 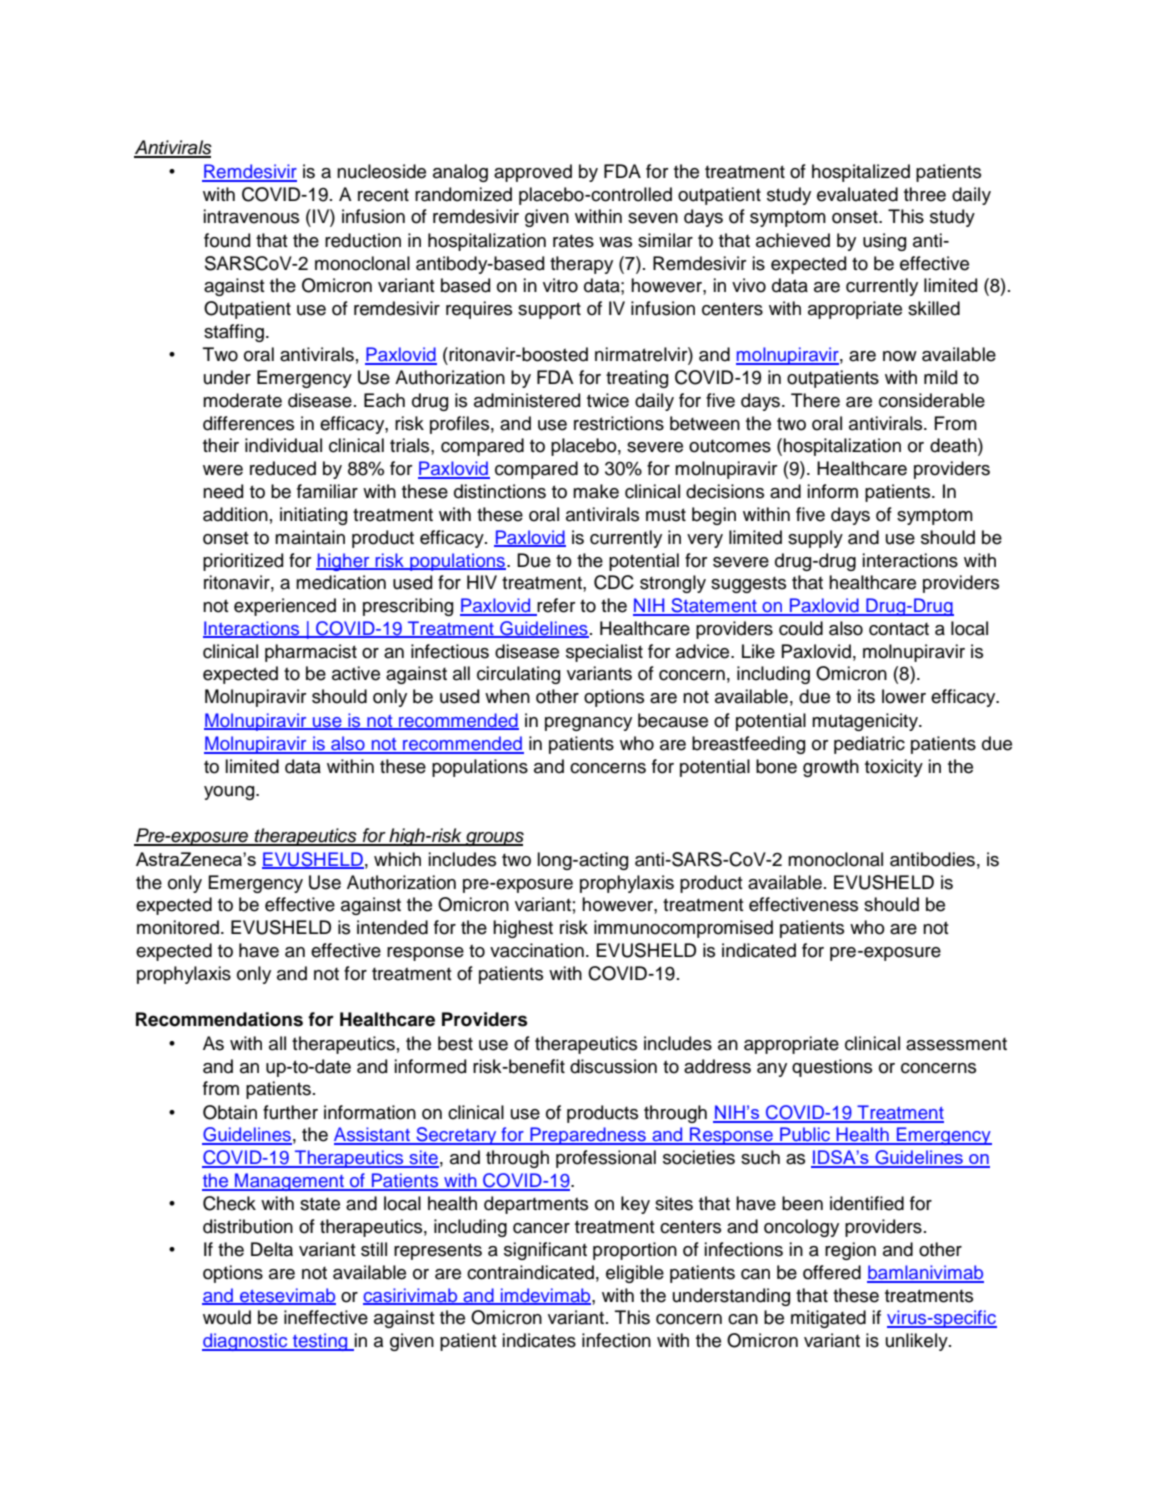 What do you see at coordinates (178, 927) in the image?
I see `monitored` at bounding box center [178, 927].
